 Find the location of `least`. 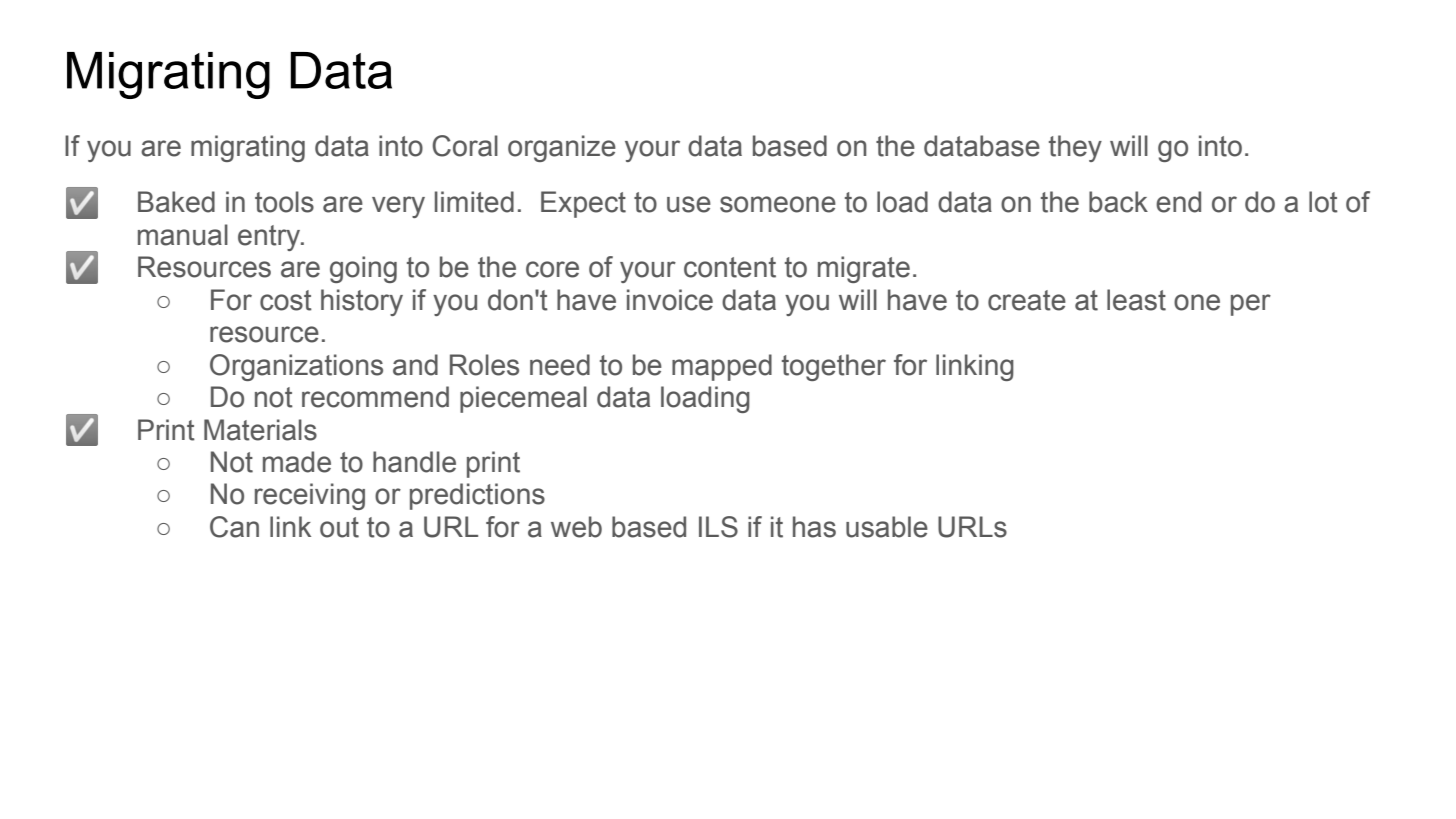

least is located at coordinates (1136, 300).
